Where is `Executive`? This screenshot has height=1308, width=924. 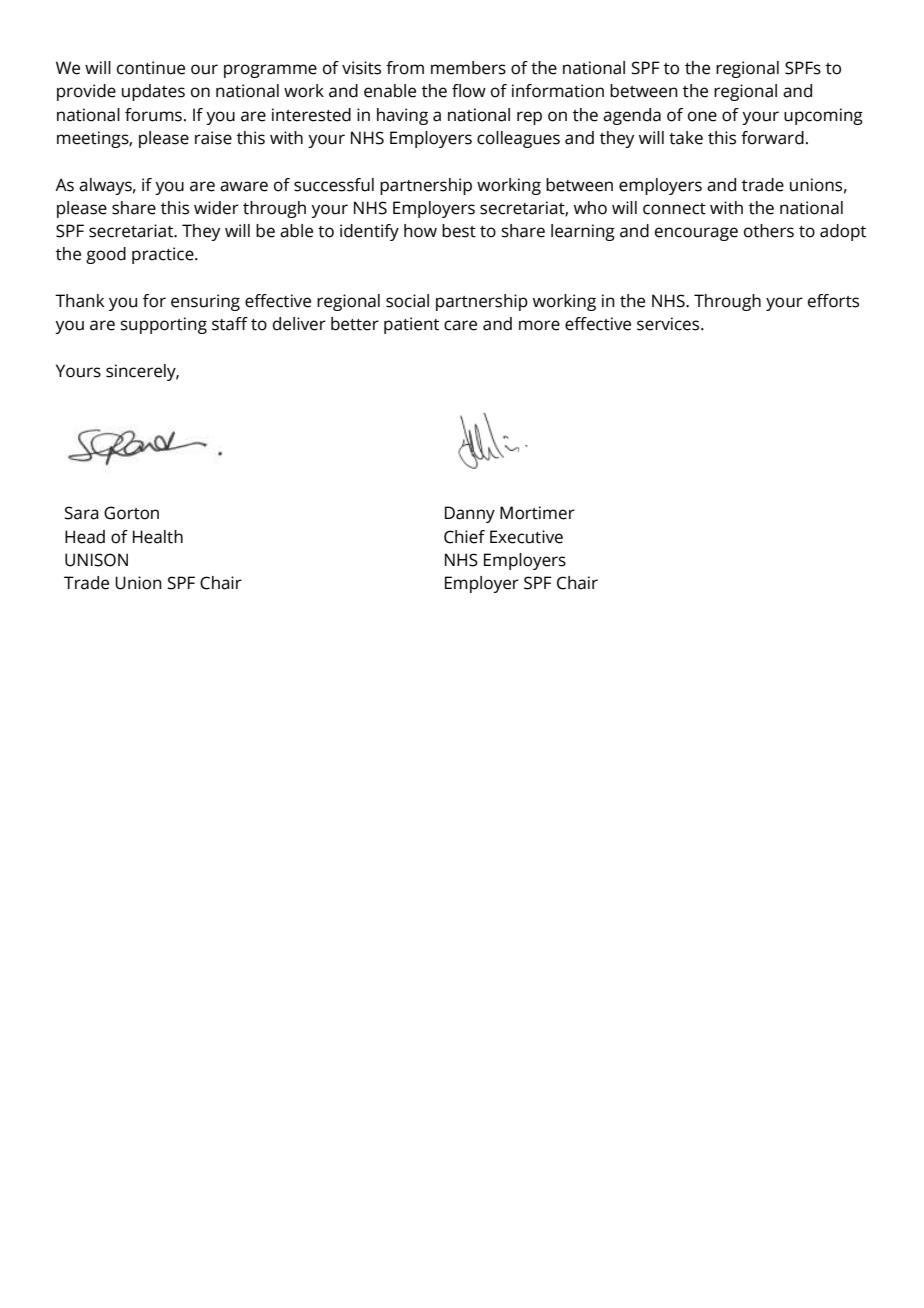
Executive is located at coordinates (526, 537).
